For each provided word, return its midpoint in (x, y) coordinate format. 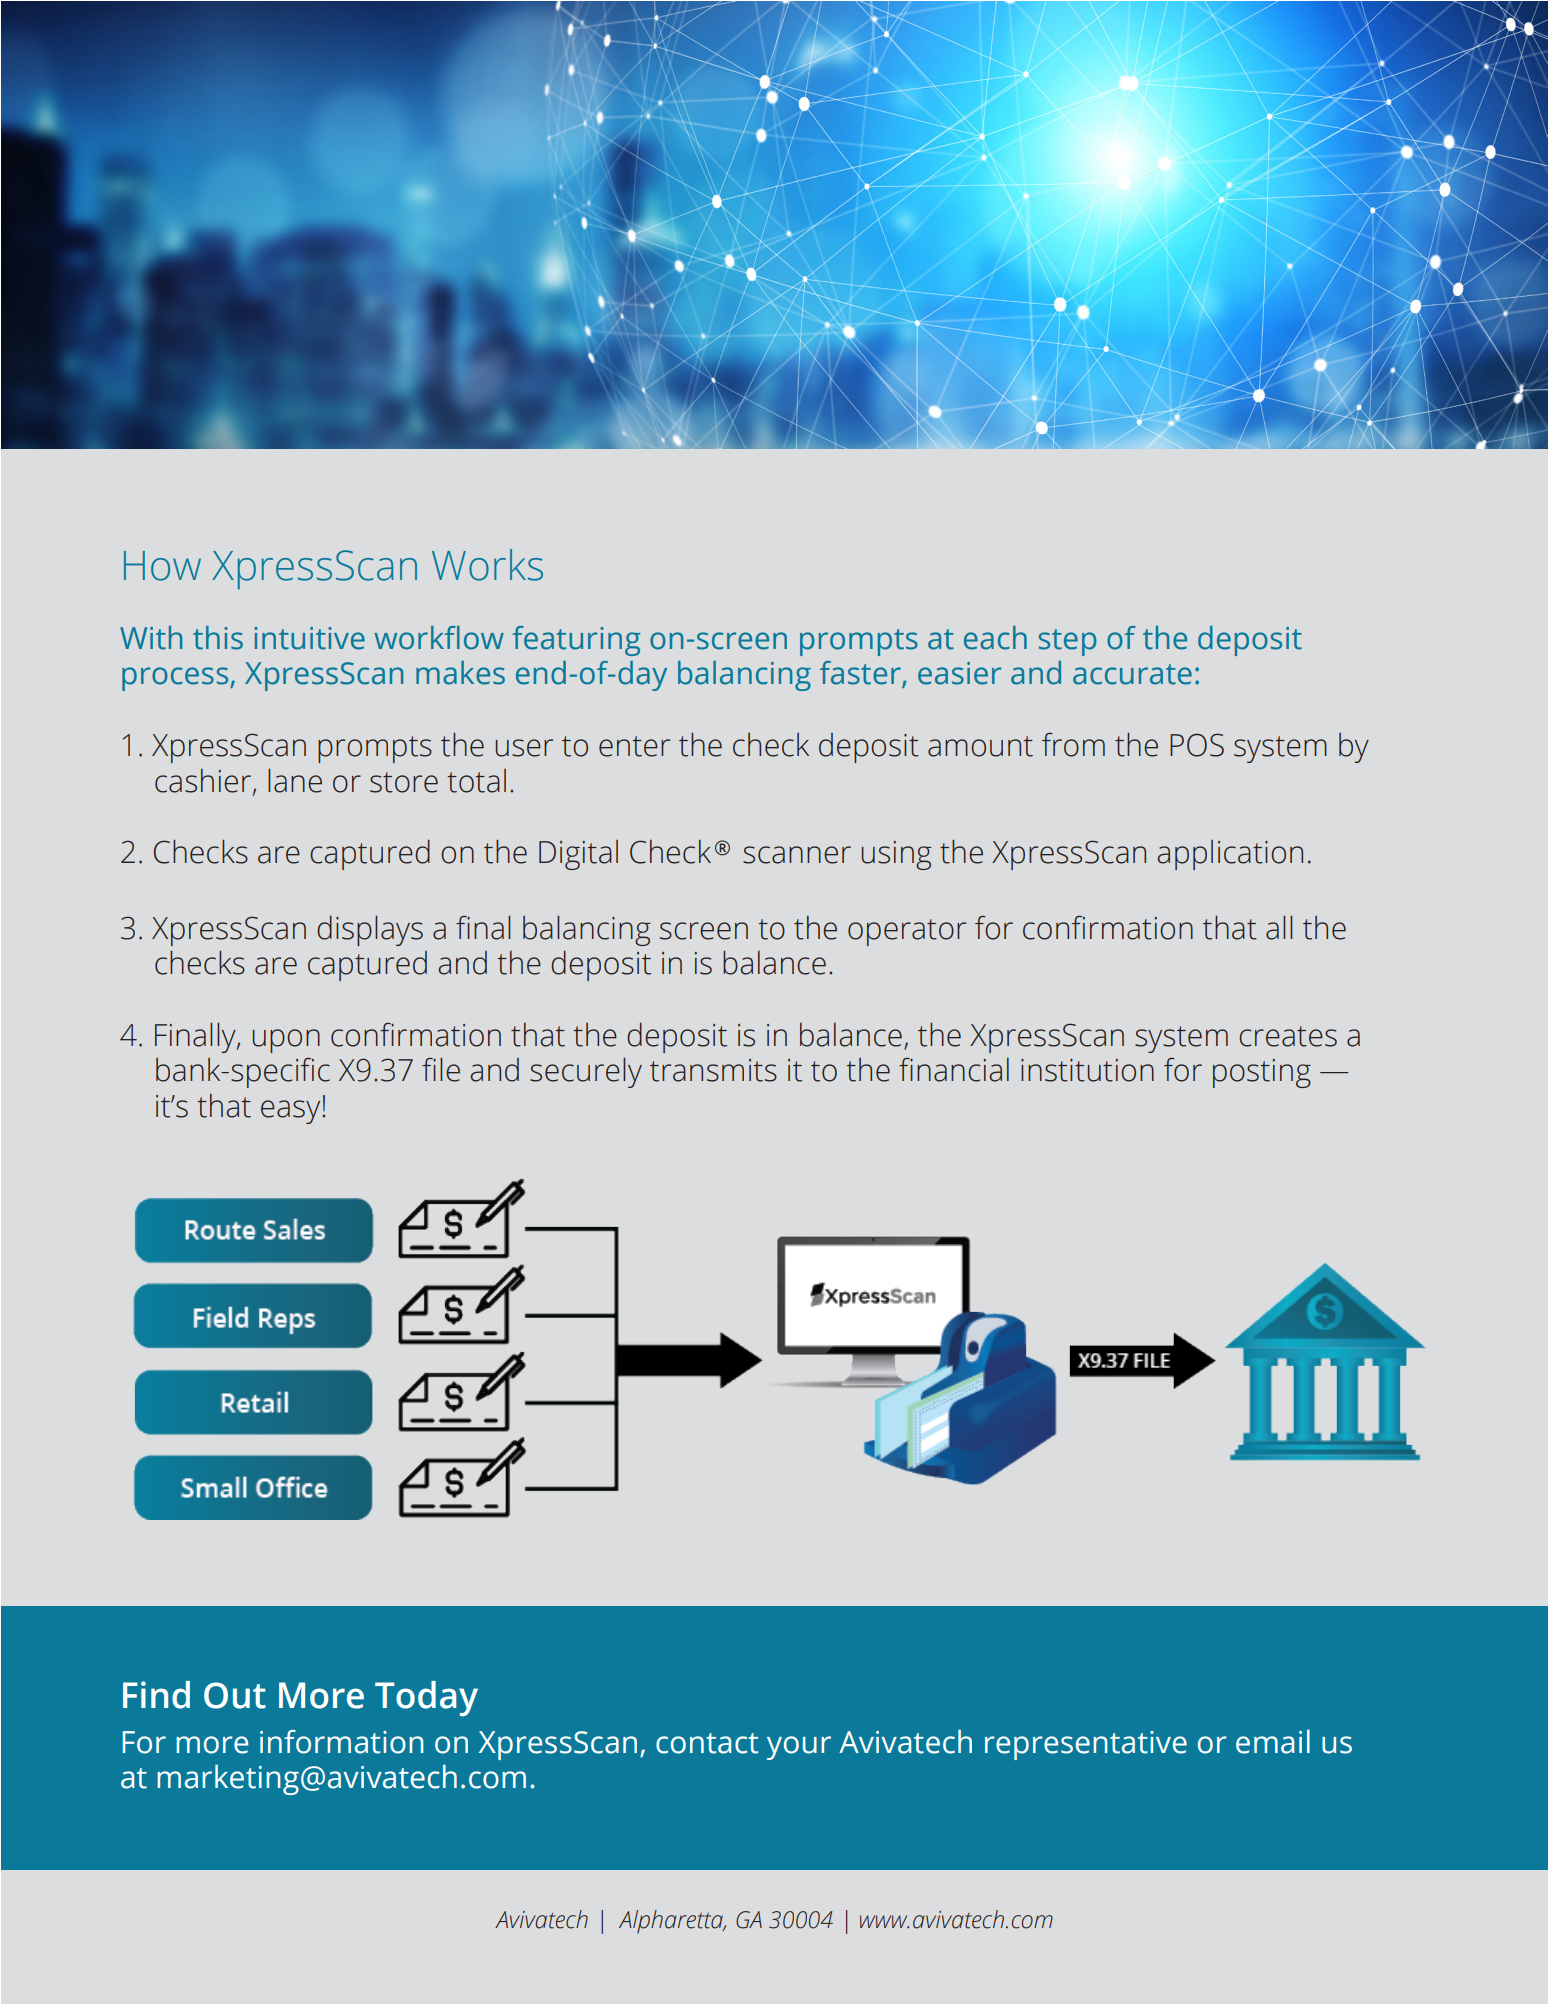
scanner (797, 855)
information (342, 1742)
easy (290, 1112)
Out (235, 1695)
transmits (713, 1070)
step (1068, 642)
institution (1087, 1070)
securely (586, 1072)
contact (707, 1743)
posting (1262, 1073)
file (441, 1069)
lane (295, 780)
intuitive (309, 638)
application (1230, 855)
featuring (576, 641)
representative (1086, 1745)
